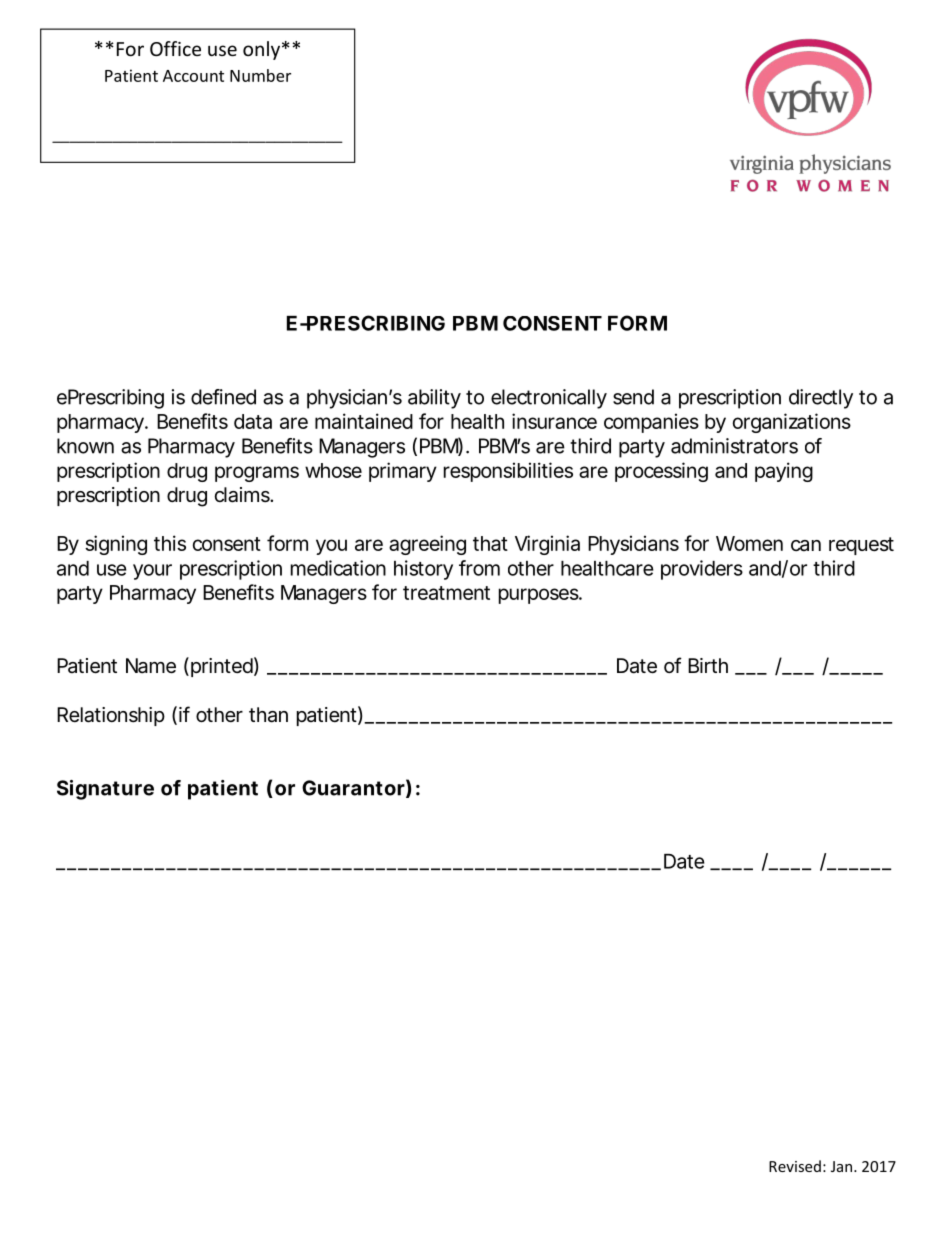 This page has width=952, height=1233. I want to click on Birth, so click(708, 665).
